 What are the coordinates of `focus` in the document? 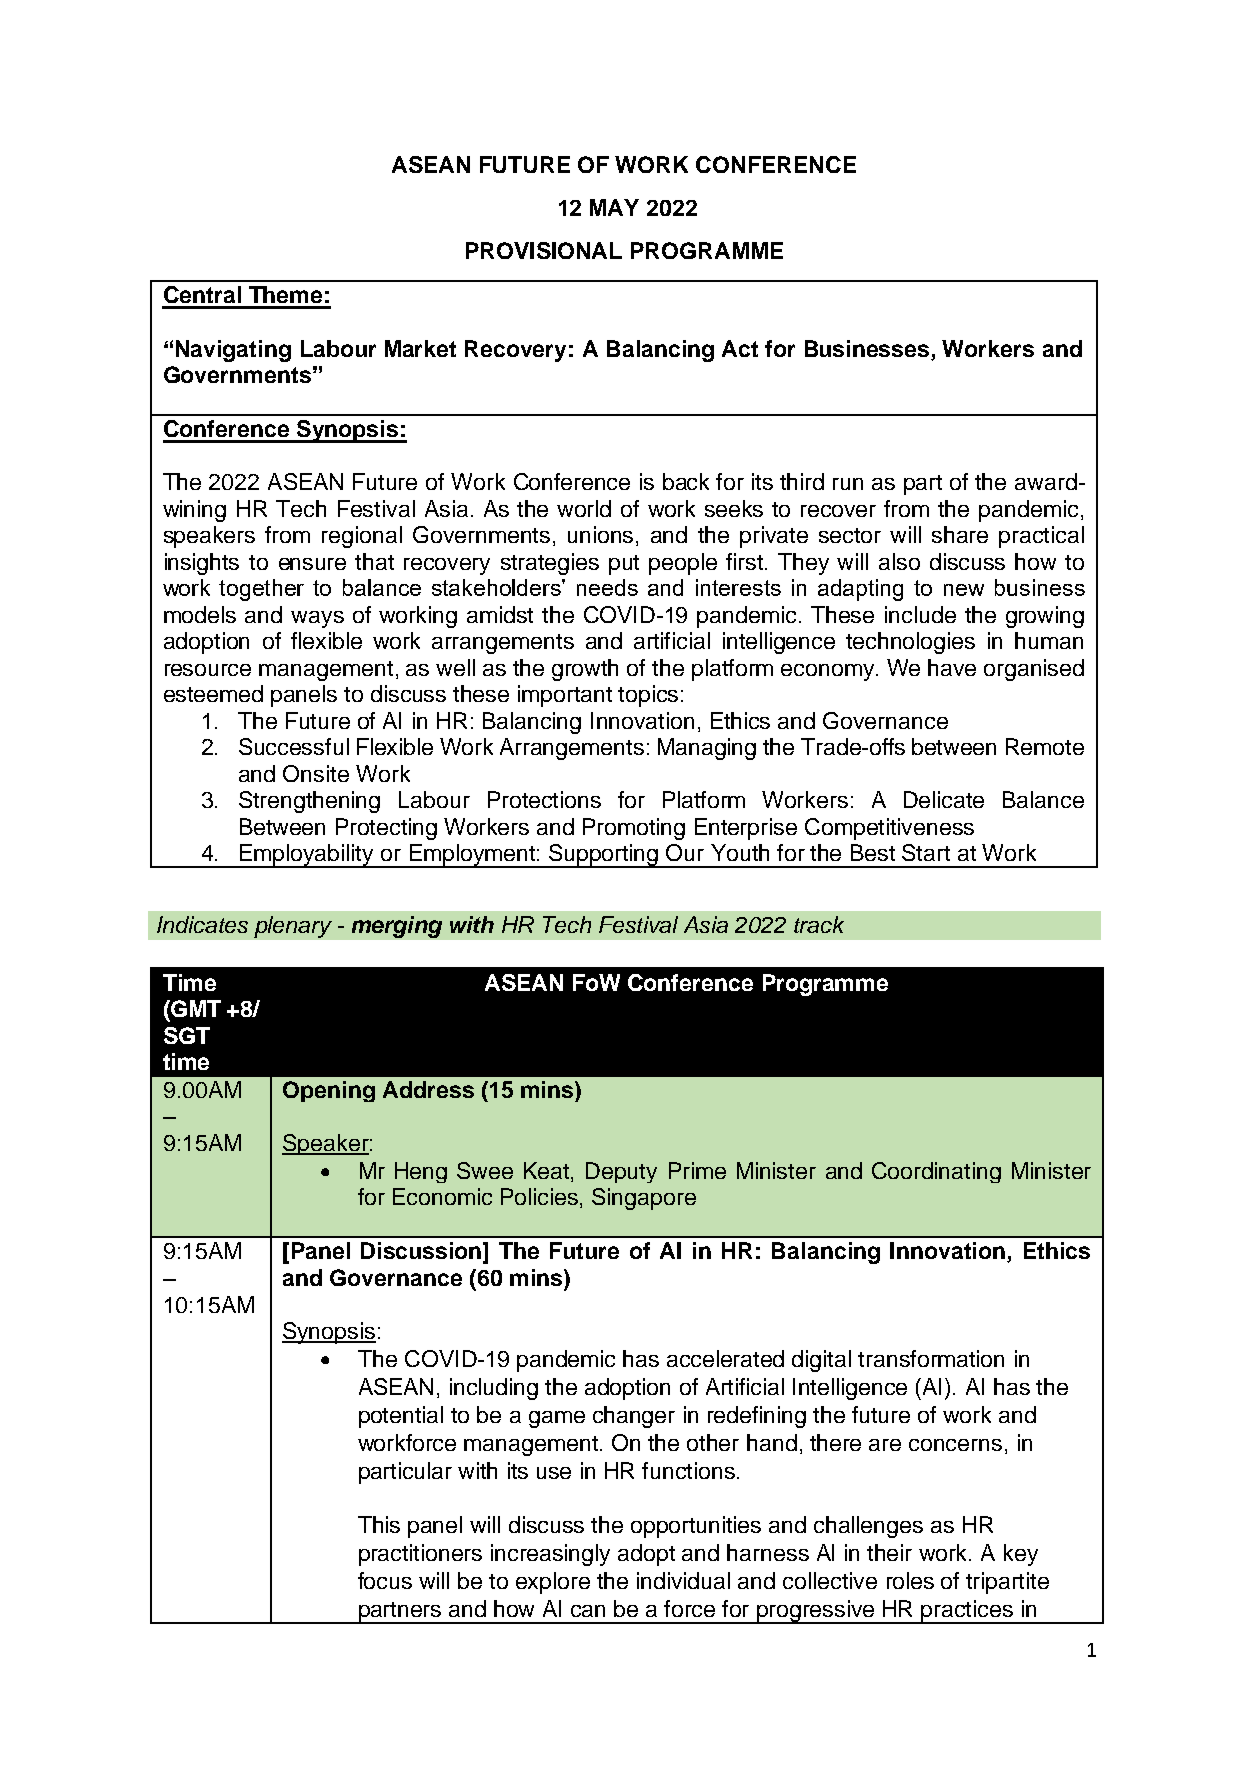 It's located at (385, 1580).
